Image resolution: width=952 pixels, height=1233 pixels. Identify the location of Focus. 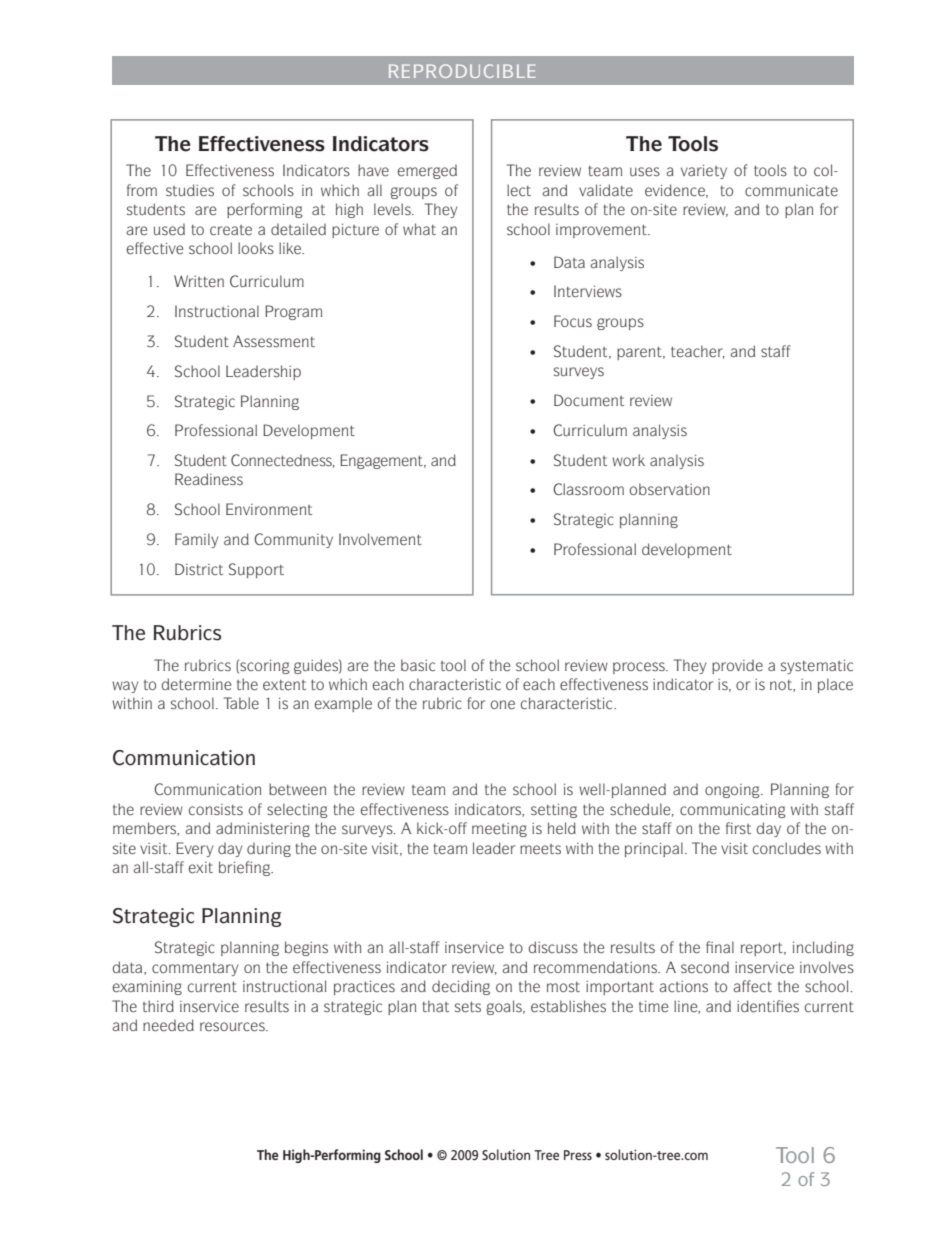
(573, 321).
